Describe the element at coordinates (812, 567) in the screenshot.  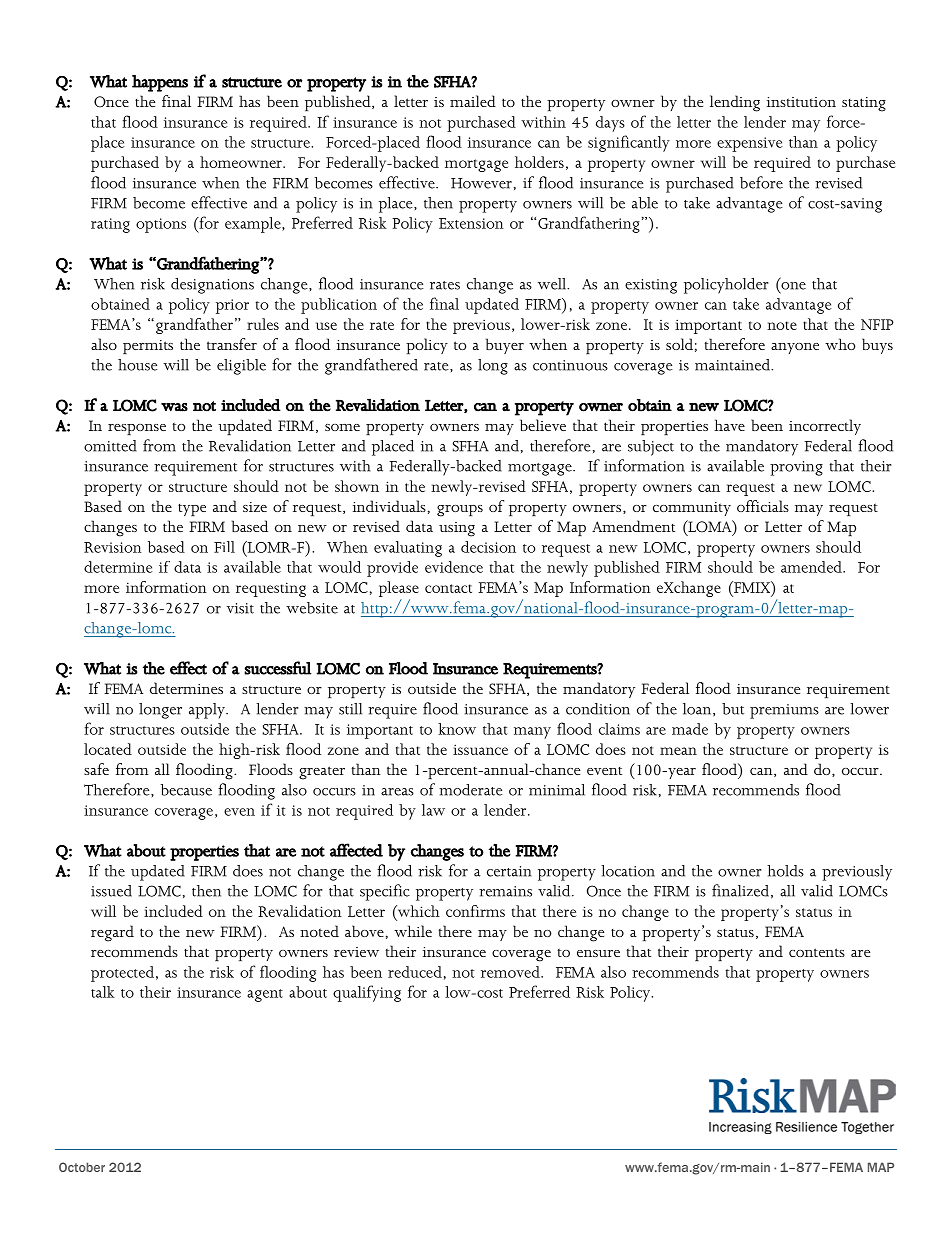
I see `amended` at that location.
